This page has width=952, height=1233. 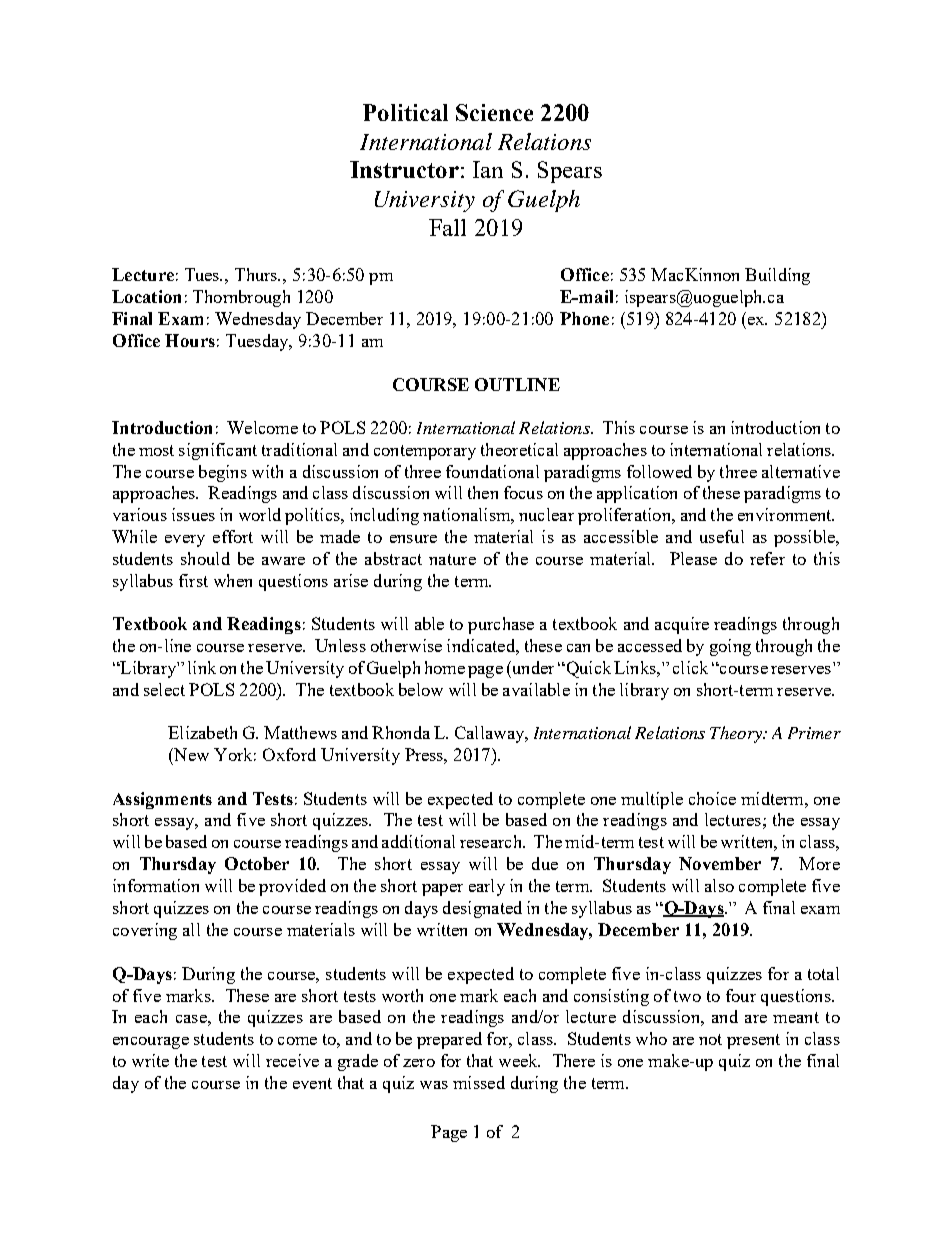 I want to click on Building, so click(x=777, y=276).
